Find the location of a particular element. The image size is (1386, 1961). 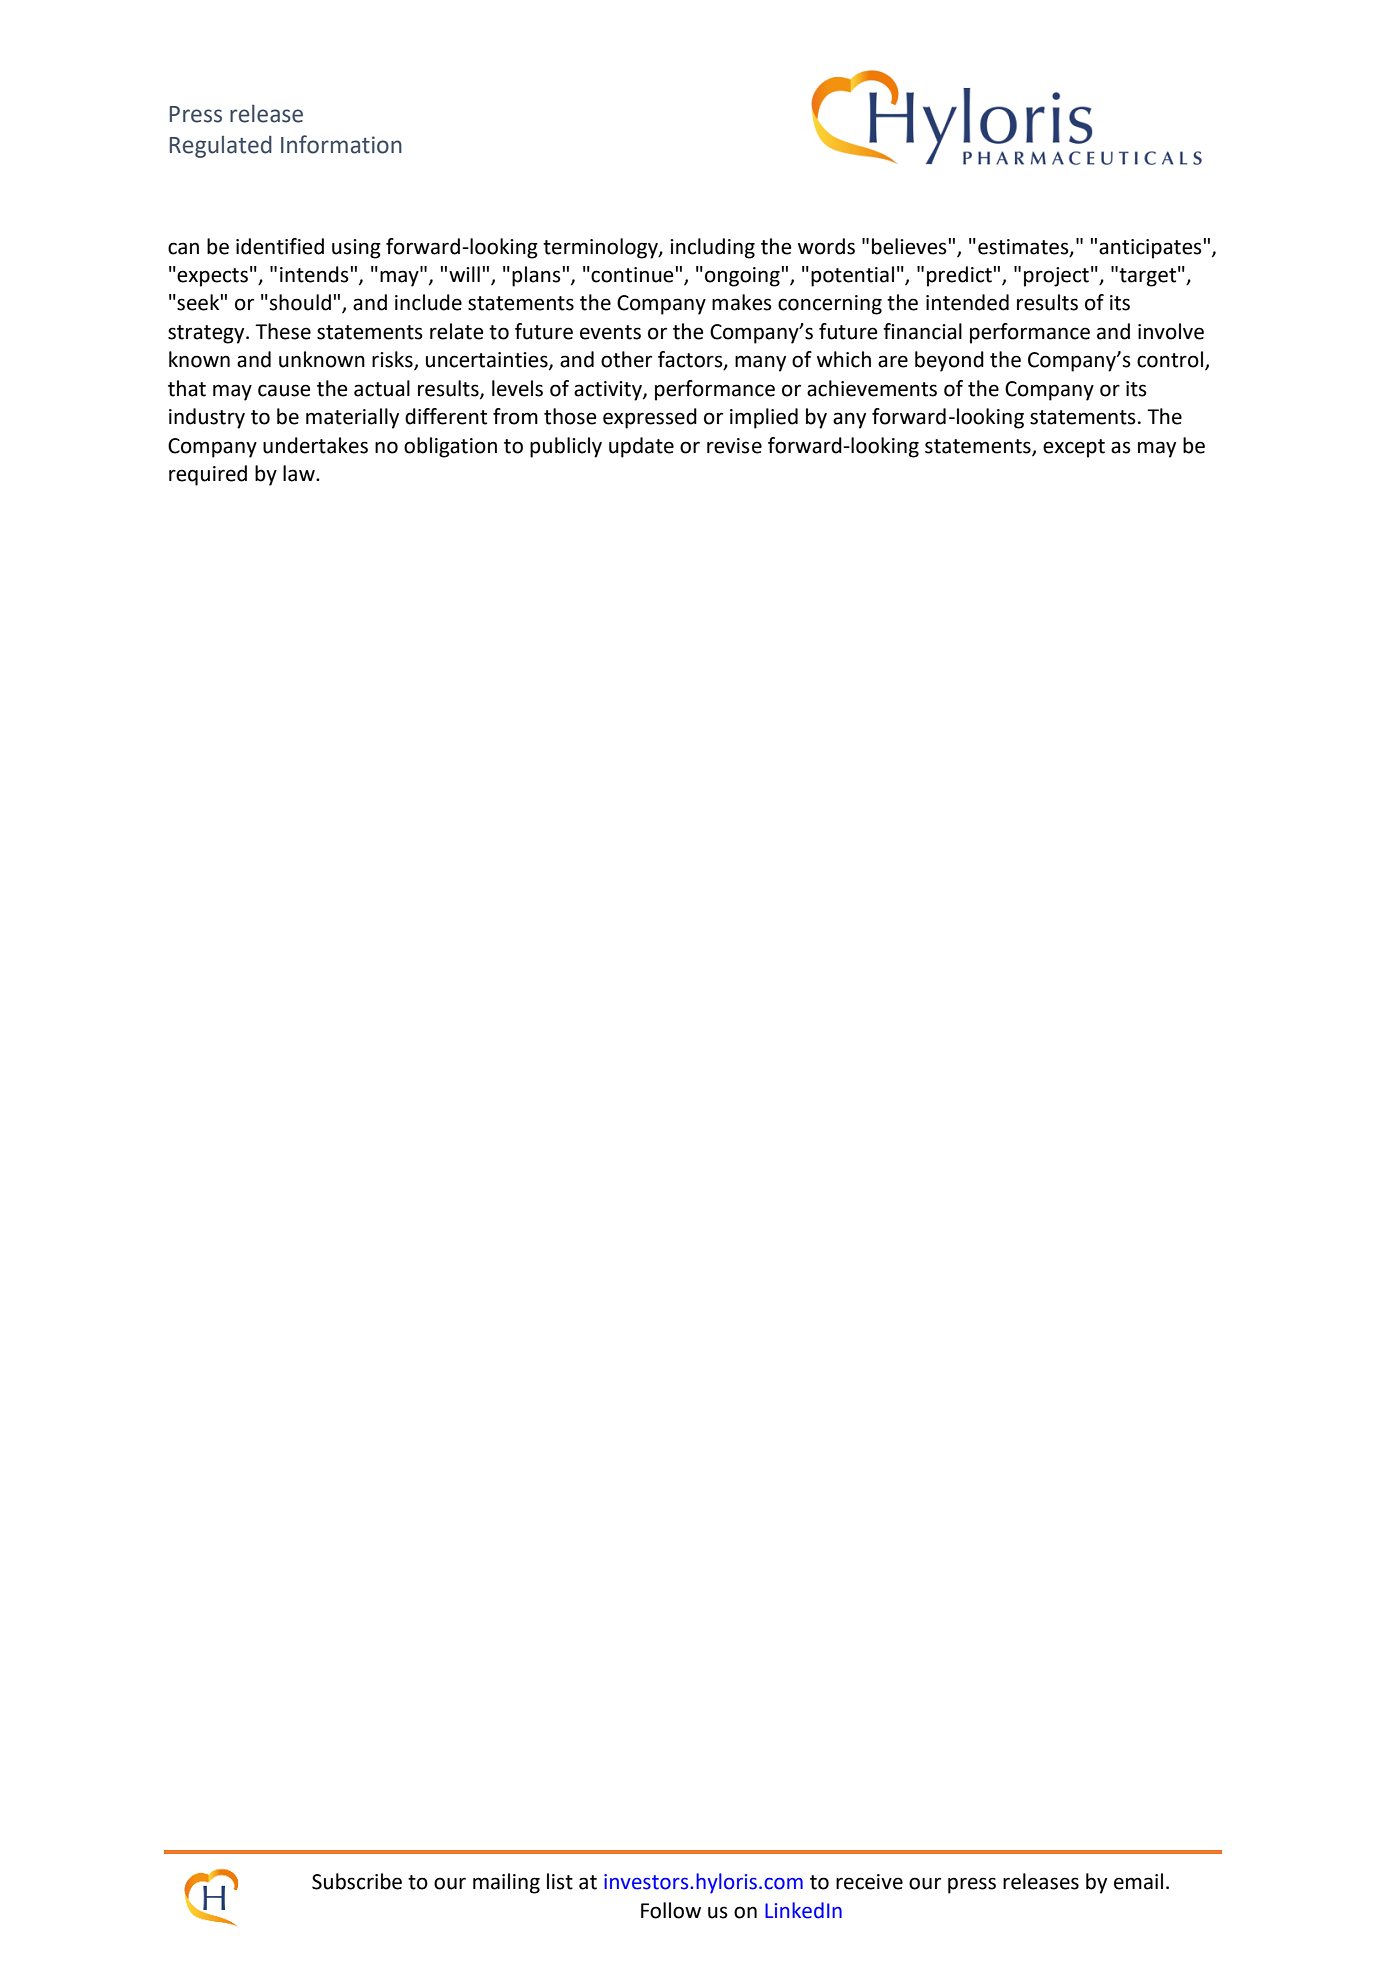

list is located at coordinates (560, 1881).
